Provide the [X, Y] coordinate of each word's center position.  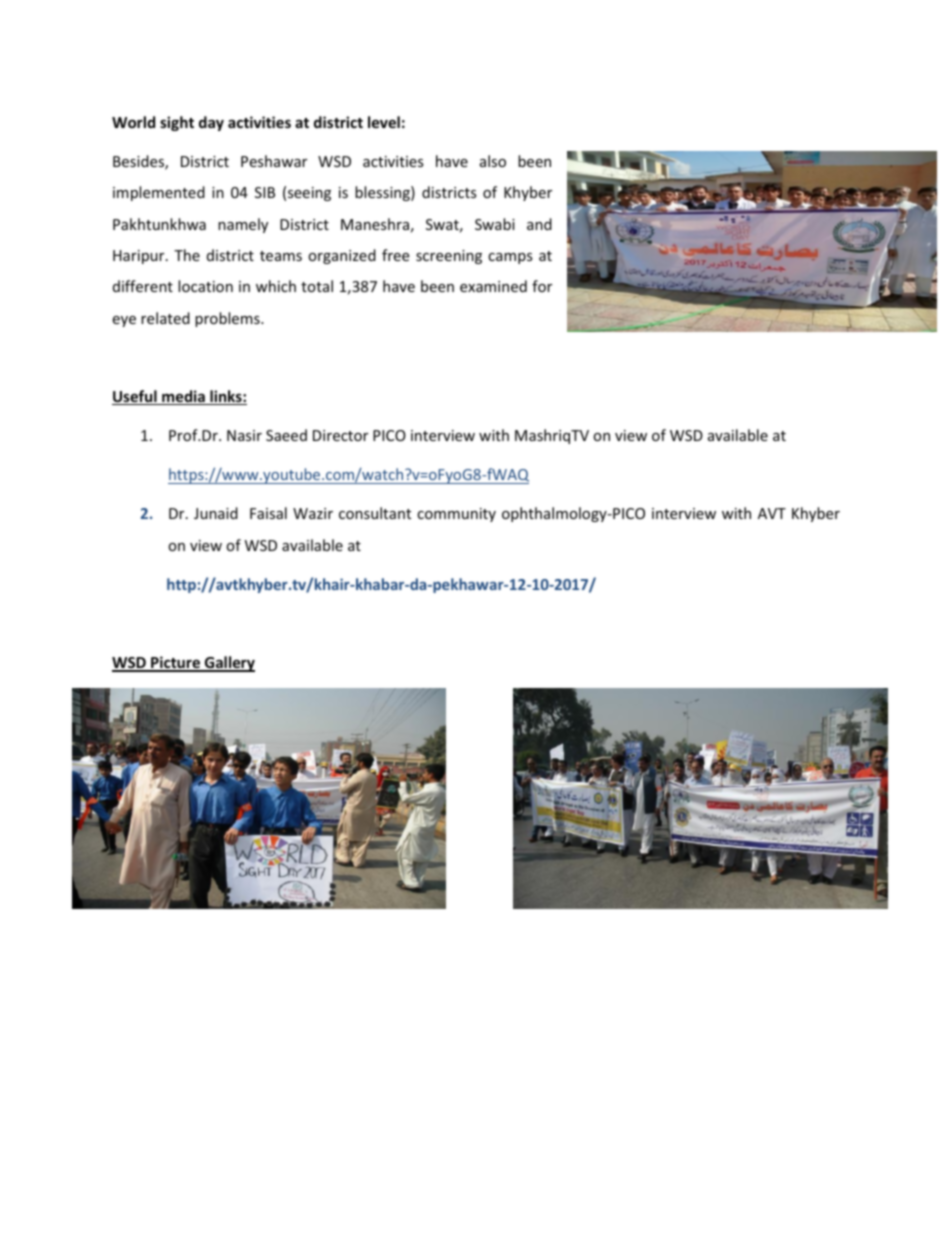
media [183, 397]
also [493, 161]
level [384, 122]
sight [177, 123]
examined [493, 286]
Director [340, 435]
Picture [175, 663]
